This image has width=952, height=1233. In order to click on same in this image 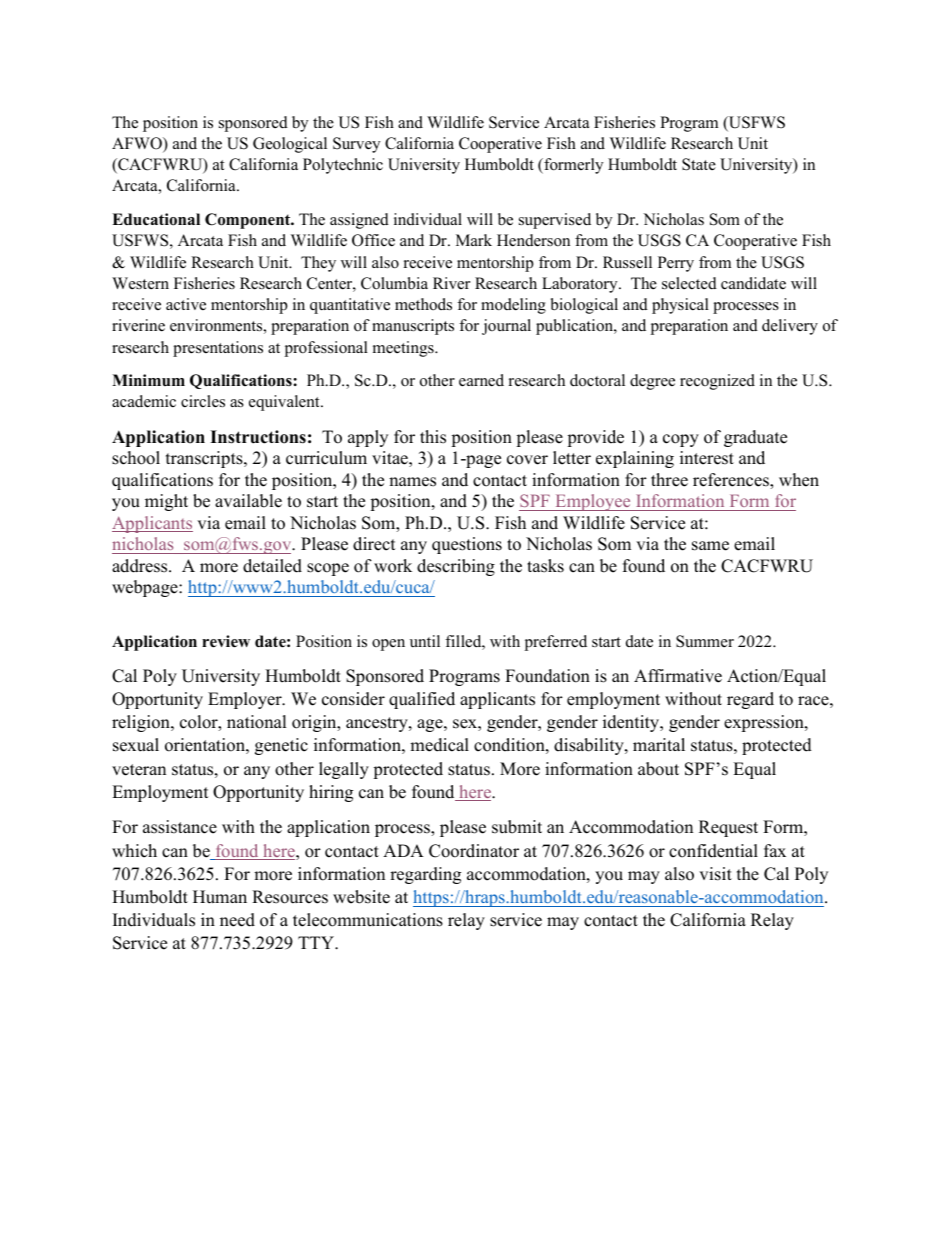, I will do `click(710, 546)`.
